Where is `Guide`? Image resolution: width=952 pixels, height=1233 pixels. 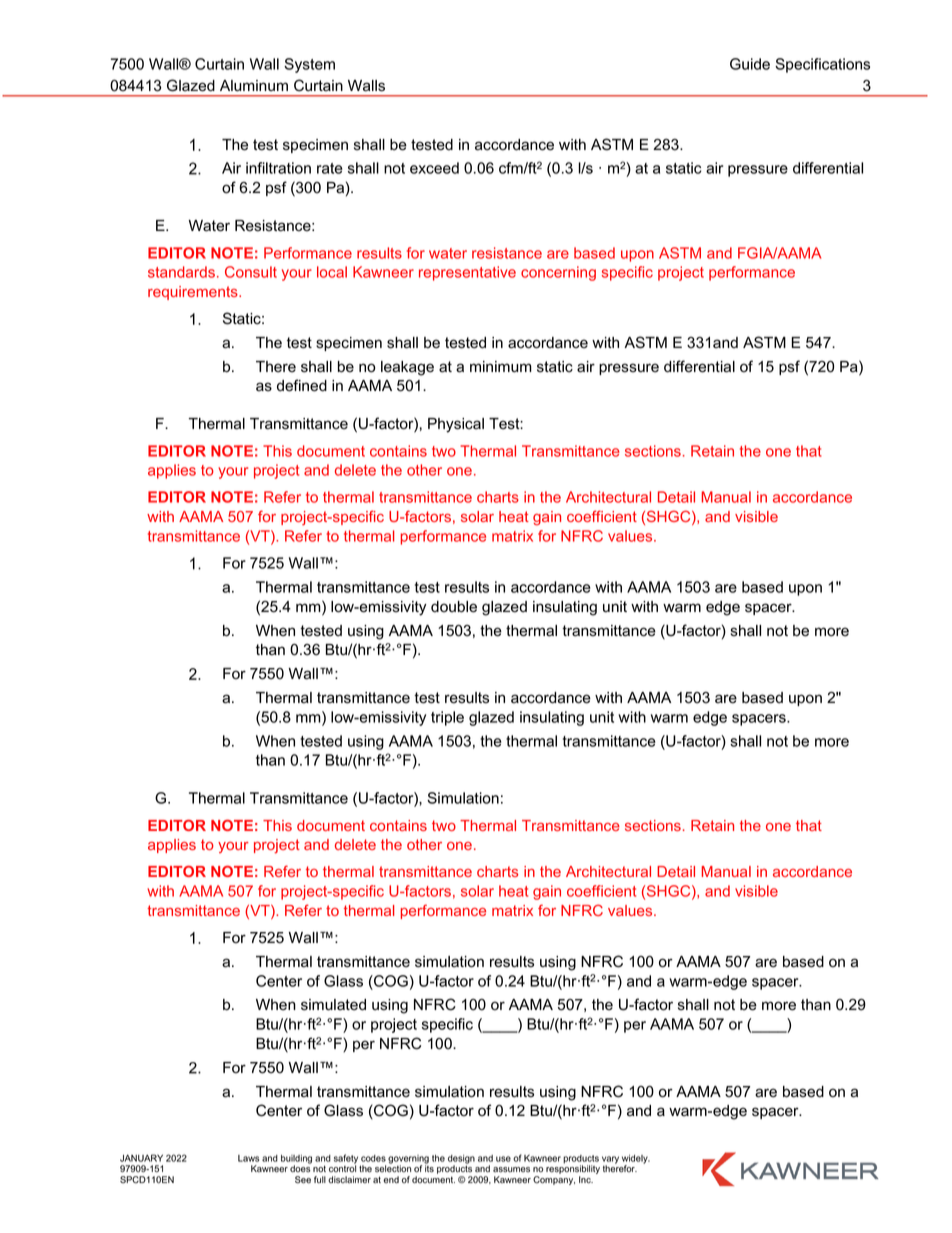
Guide is located at coordinates (750, 64).
